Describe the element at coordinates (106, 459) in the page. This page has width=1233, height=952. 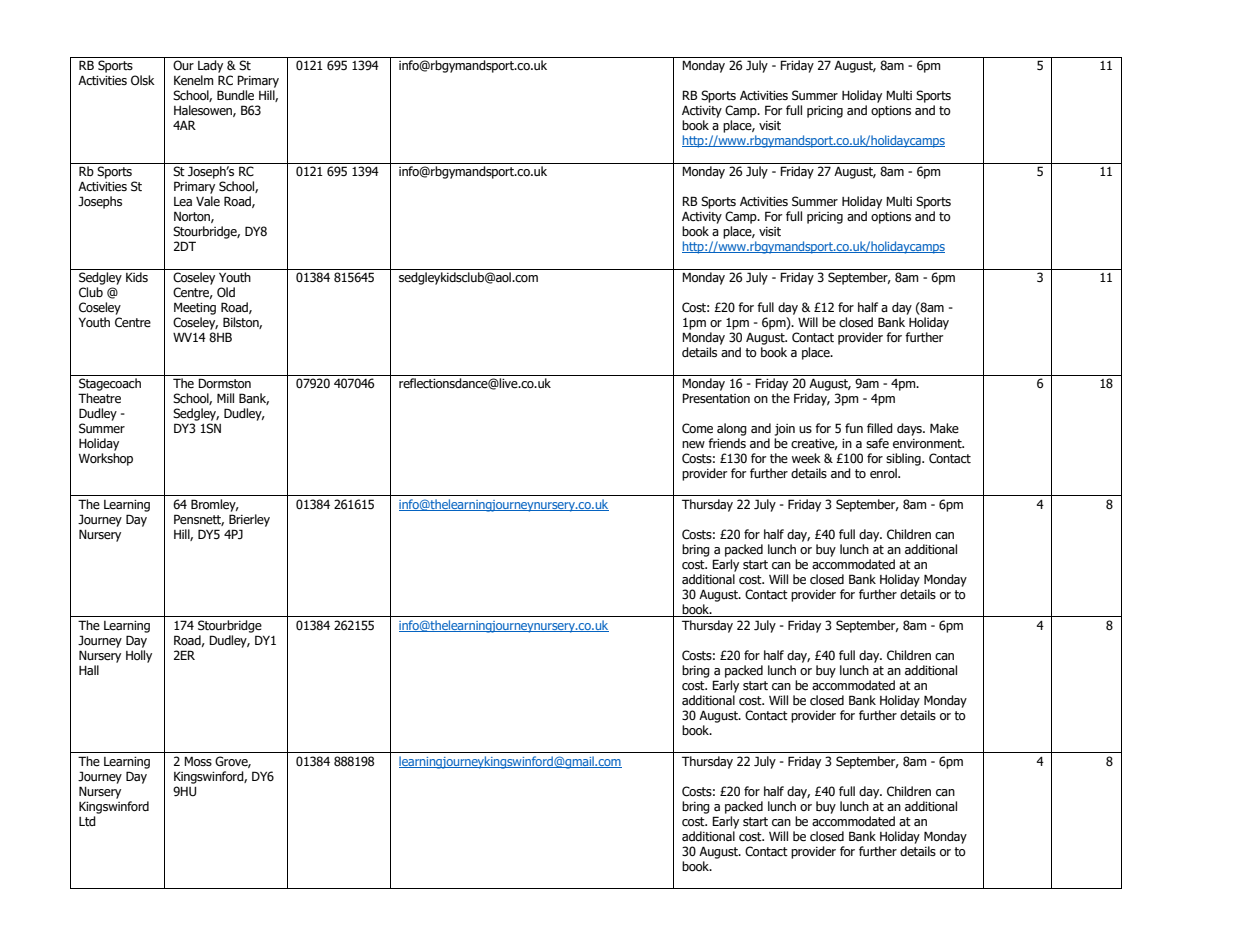
I see `Workshop` at that location.
